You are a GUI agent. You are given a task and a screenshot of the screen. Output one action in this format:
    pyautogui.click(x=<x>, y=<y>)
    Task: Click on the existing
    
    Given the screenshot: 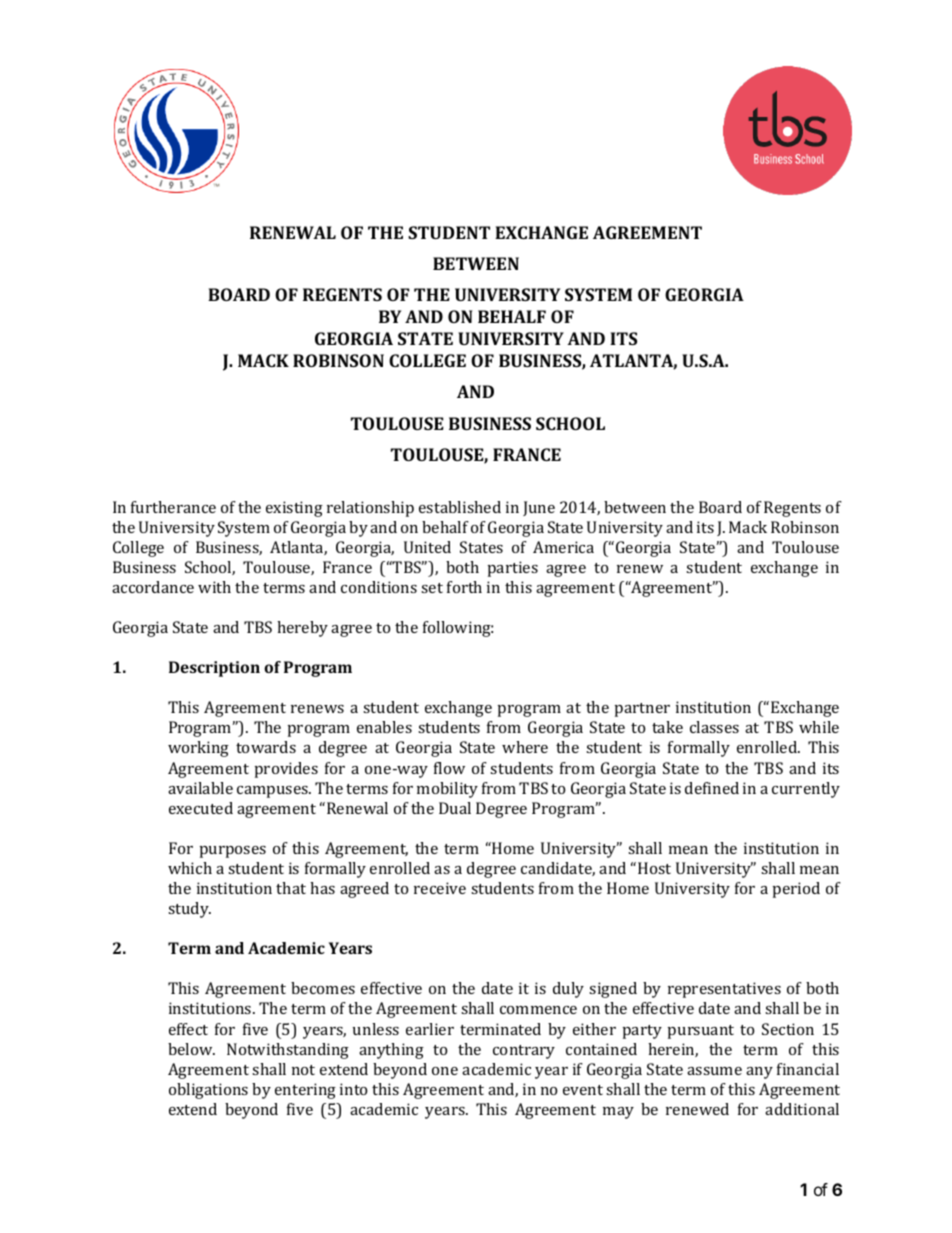 What is the action you would take?
    pyautogui.click(x=294, y=509)
